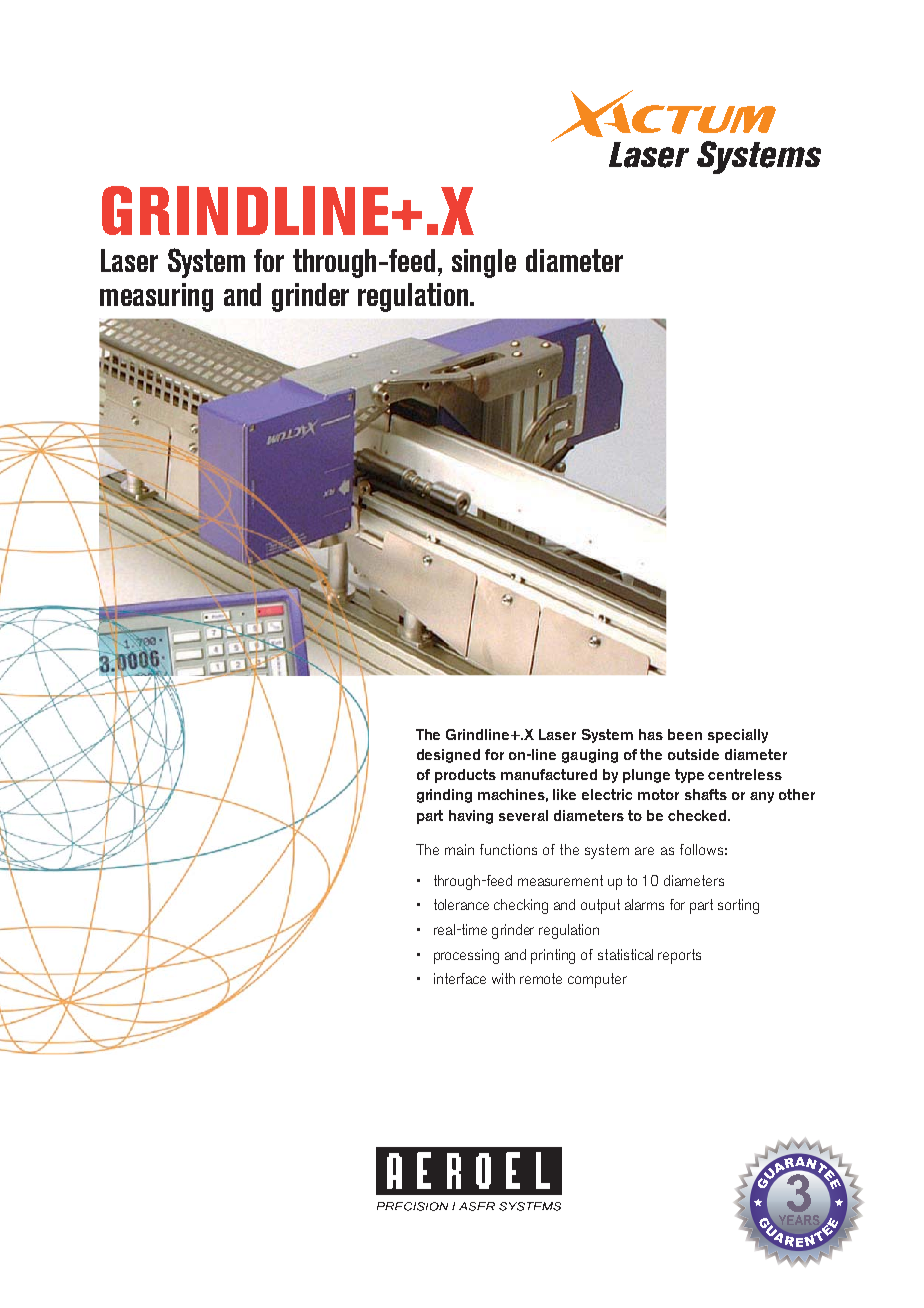  What do you see at coordinates (471, 817) in the page?
I see `having` at bounding box center [471, 817].
